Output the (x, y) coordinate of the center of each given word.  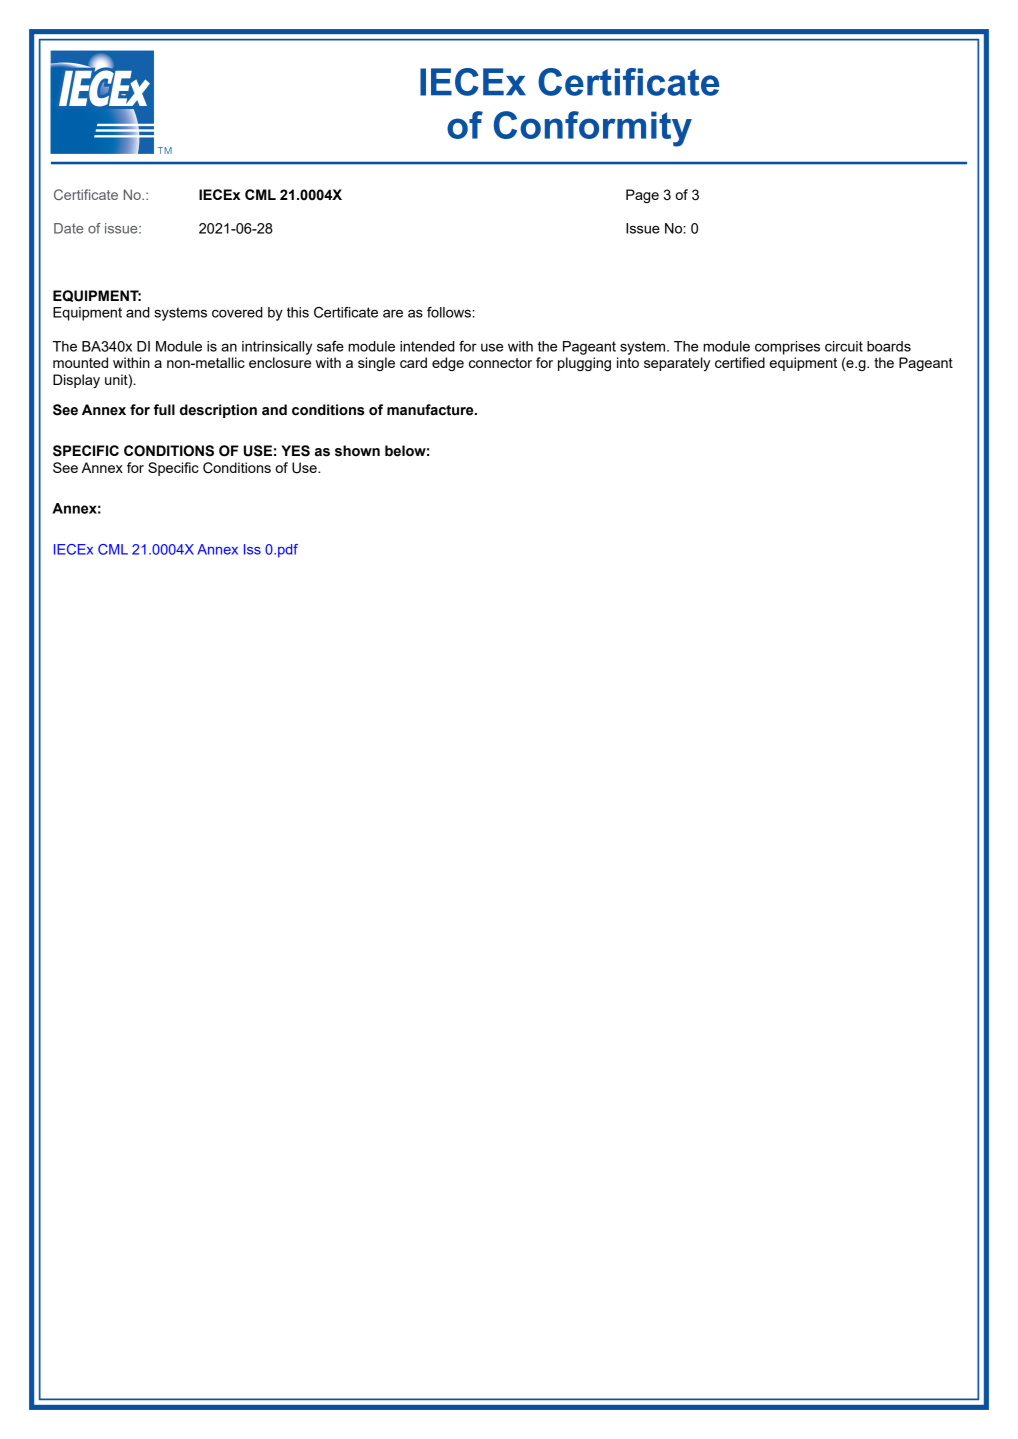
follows (450, 312)
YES (295, 451)
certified (740, 362)
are (393, 313)
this (298, 312)
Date (68, 228)
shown (357, 451)
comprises (787, 348)
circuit (844, 346)
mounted (80, 362)
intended (427, 346)
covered (237, 312)
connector (500, 363)
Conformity (593, 129)
